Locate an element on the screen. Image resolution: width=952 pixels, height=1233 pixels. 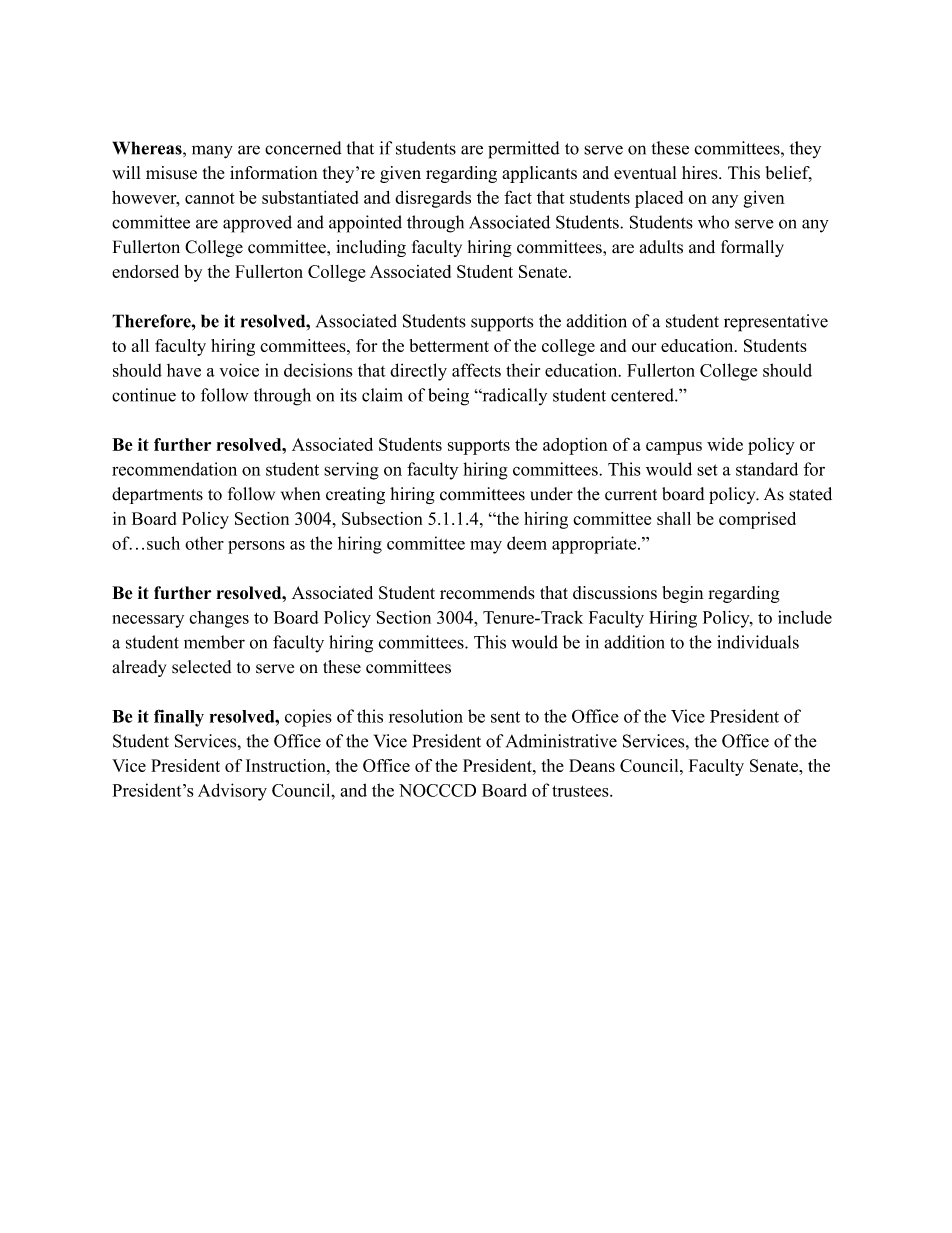
set is located at coordinates (707, 470).
